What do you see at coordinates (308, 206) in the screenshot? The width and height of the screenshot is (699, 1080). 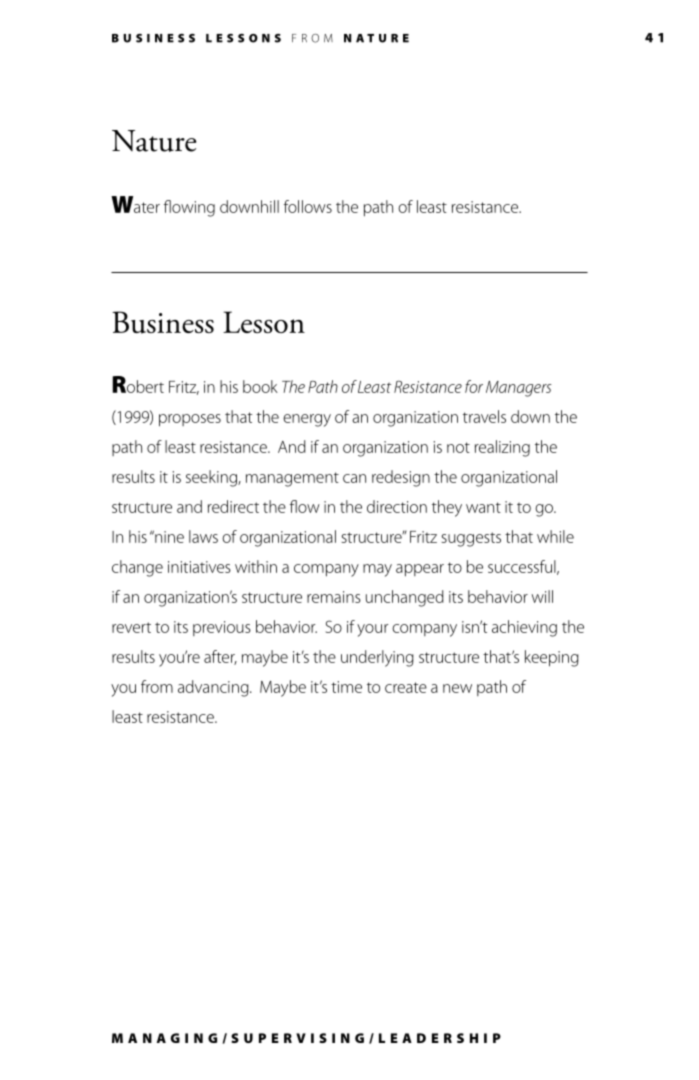 I see `follows` at bounding box center [308, 206].
